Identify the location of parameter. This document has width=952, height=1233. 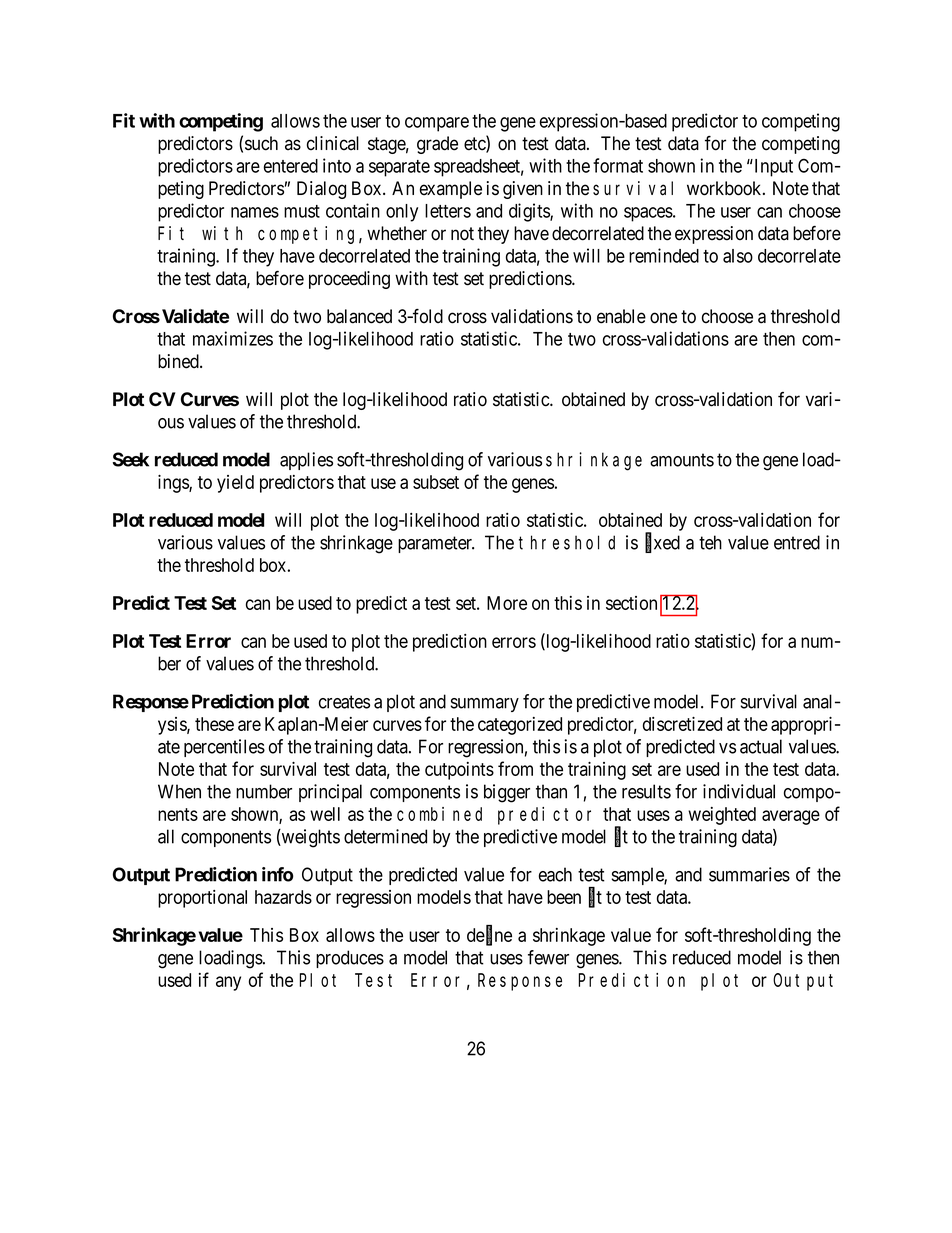
(436, 544).
